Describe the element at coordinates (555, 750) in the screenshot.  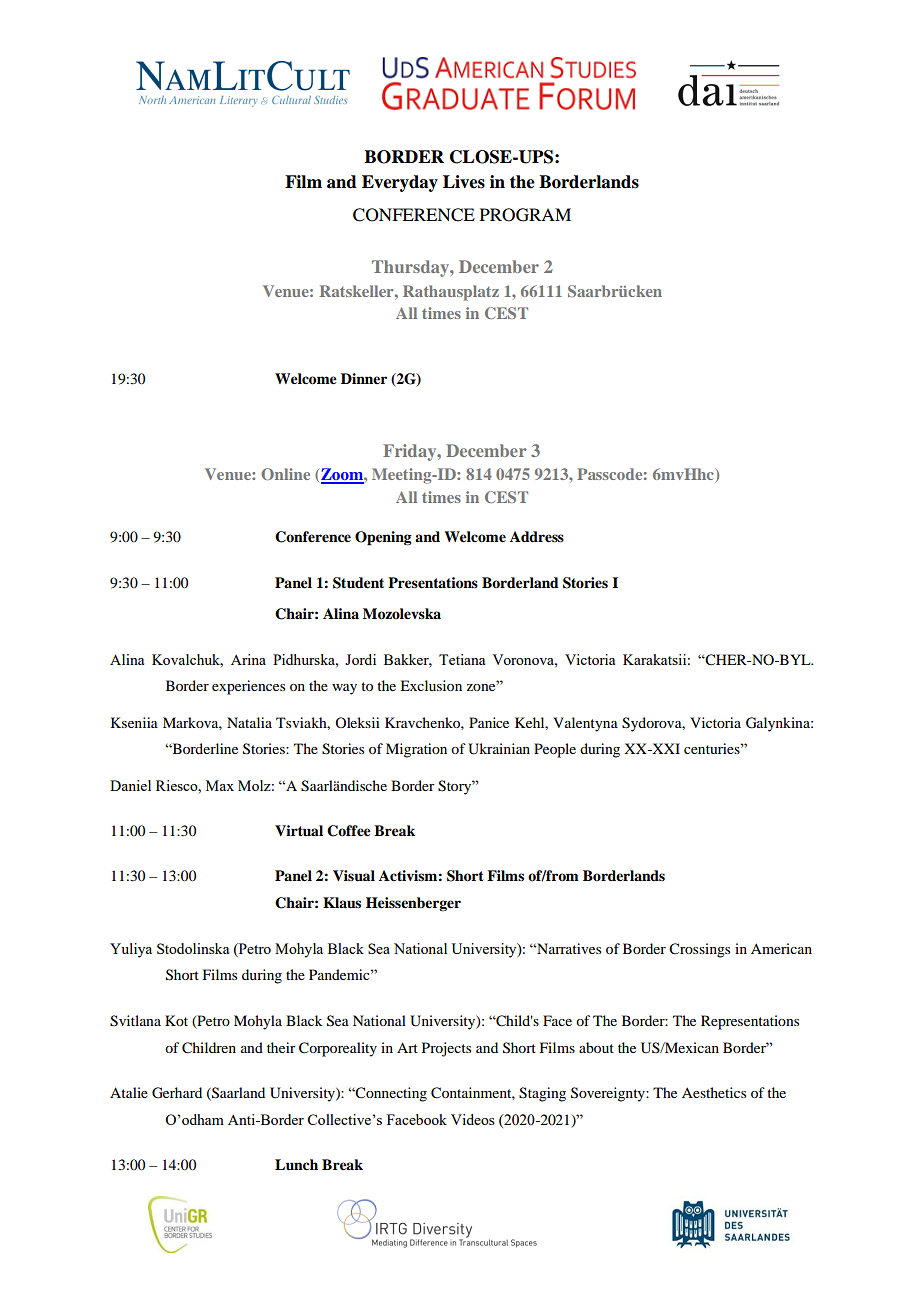
I see `People` at that location.
